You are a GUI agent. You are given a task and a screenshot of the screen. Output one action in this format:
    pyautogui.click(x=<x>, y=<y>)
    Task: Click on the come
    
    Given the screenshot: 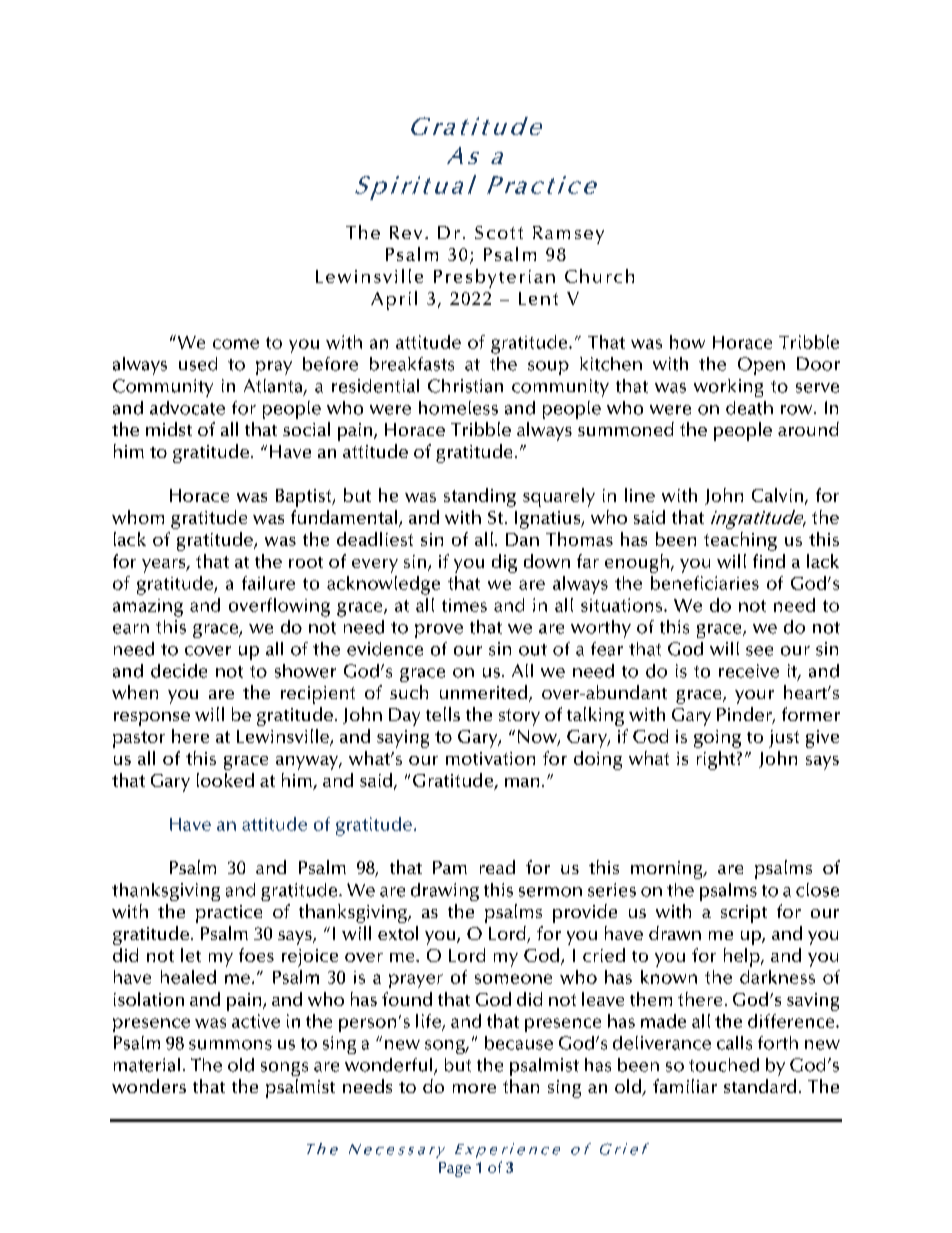 What is the action you would take?
    pyautogui.click(x=236, y=344)
